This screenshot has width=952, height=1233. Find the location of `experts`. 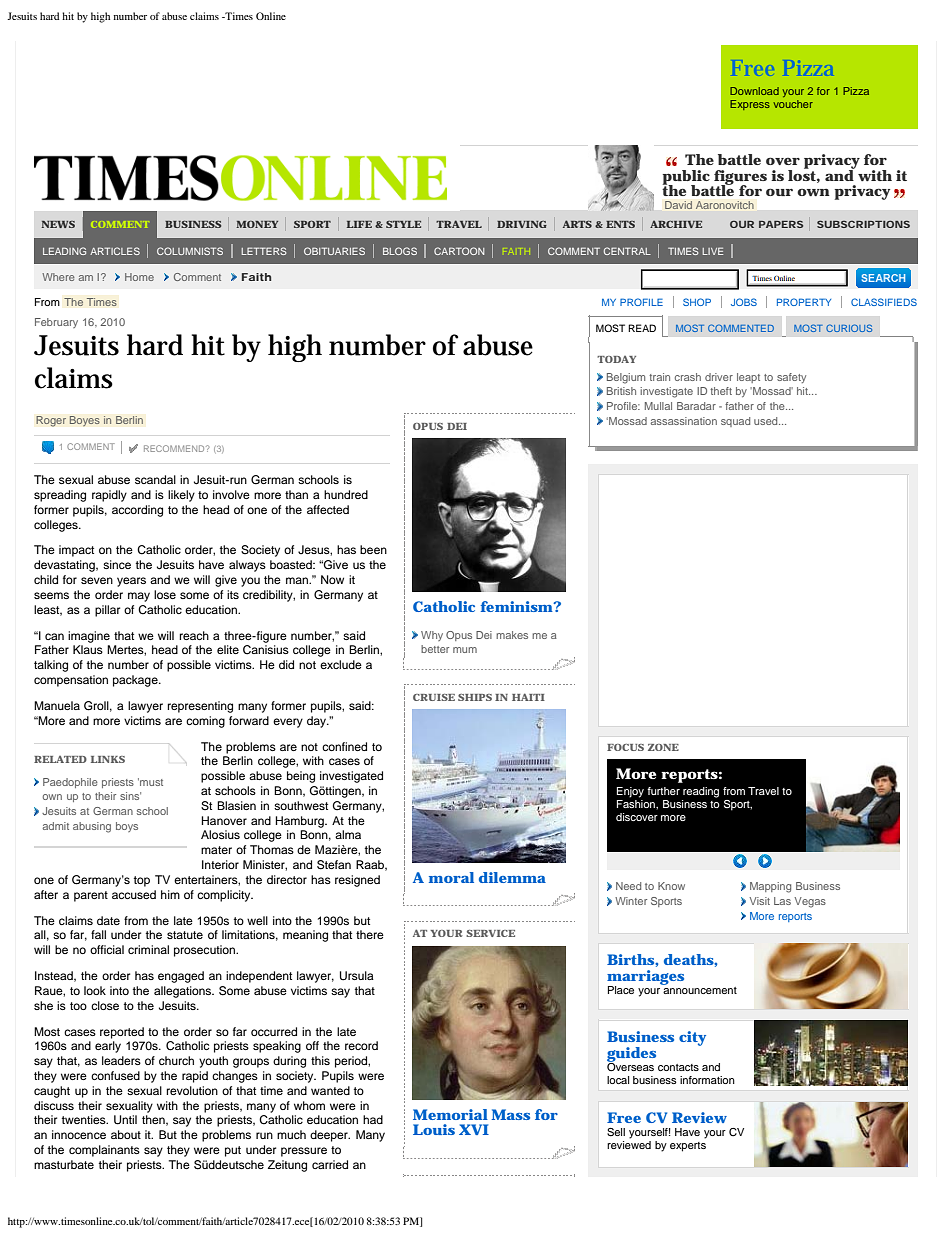

experts is located at coordinates (688, 1147).
